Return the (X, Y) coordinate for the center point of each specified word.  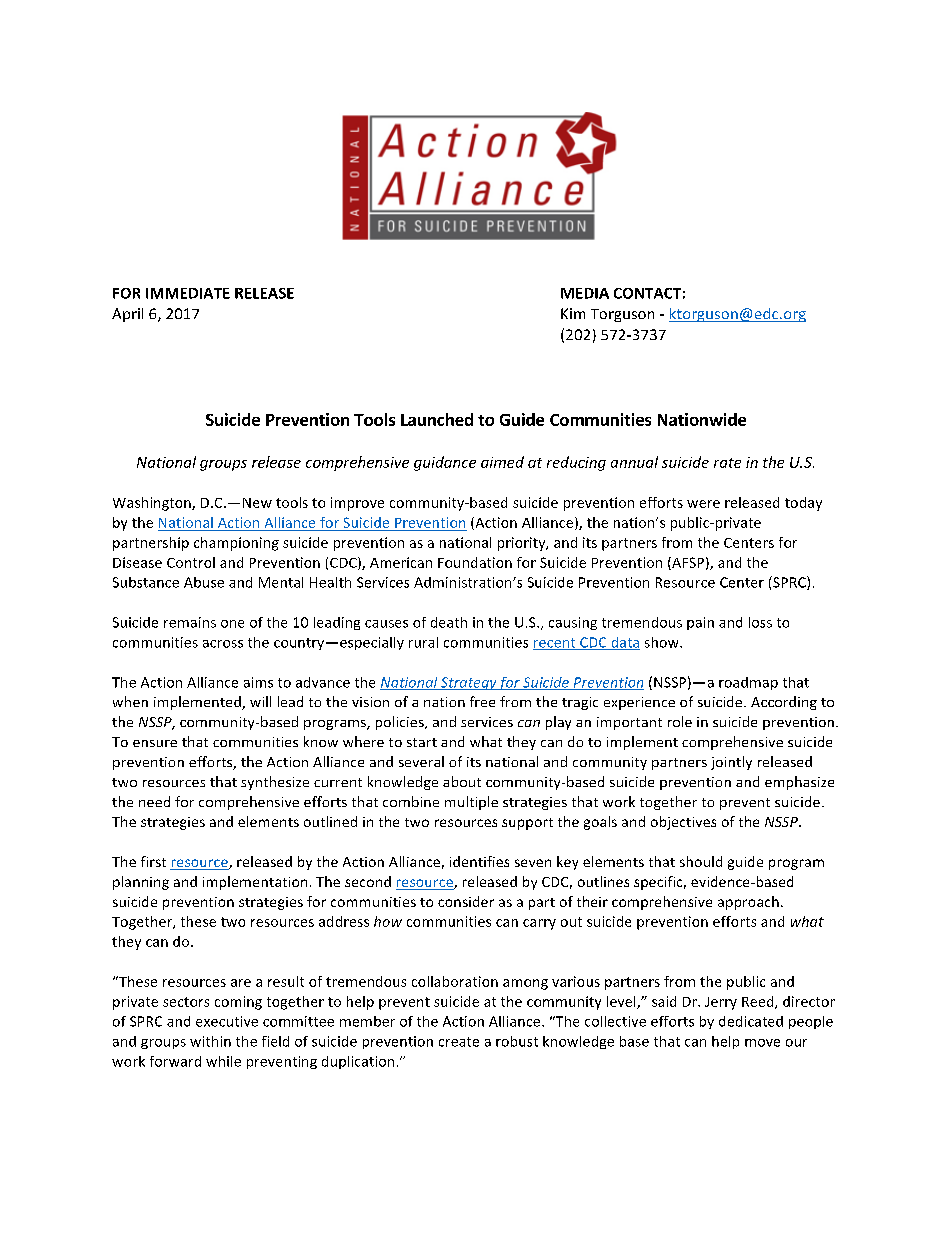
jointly (731, 763)
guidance (445, 463)
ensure (155, 743)
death (449, 622)
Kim (573, 313)
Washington (153, 504)
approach (748, 903)
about (462, 781)
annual (634, 462)
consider (466, 901)
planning (141, 883)
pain (700, 623)
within (210, 1041)
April (127, 315)
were (703, 504)
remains (190, 622)
